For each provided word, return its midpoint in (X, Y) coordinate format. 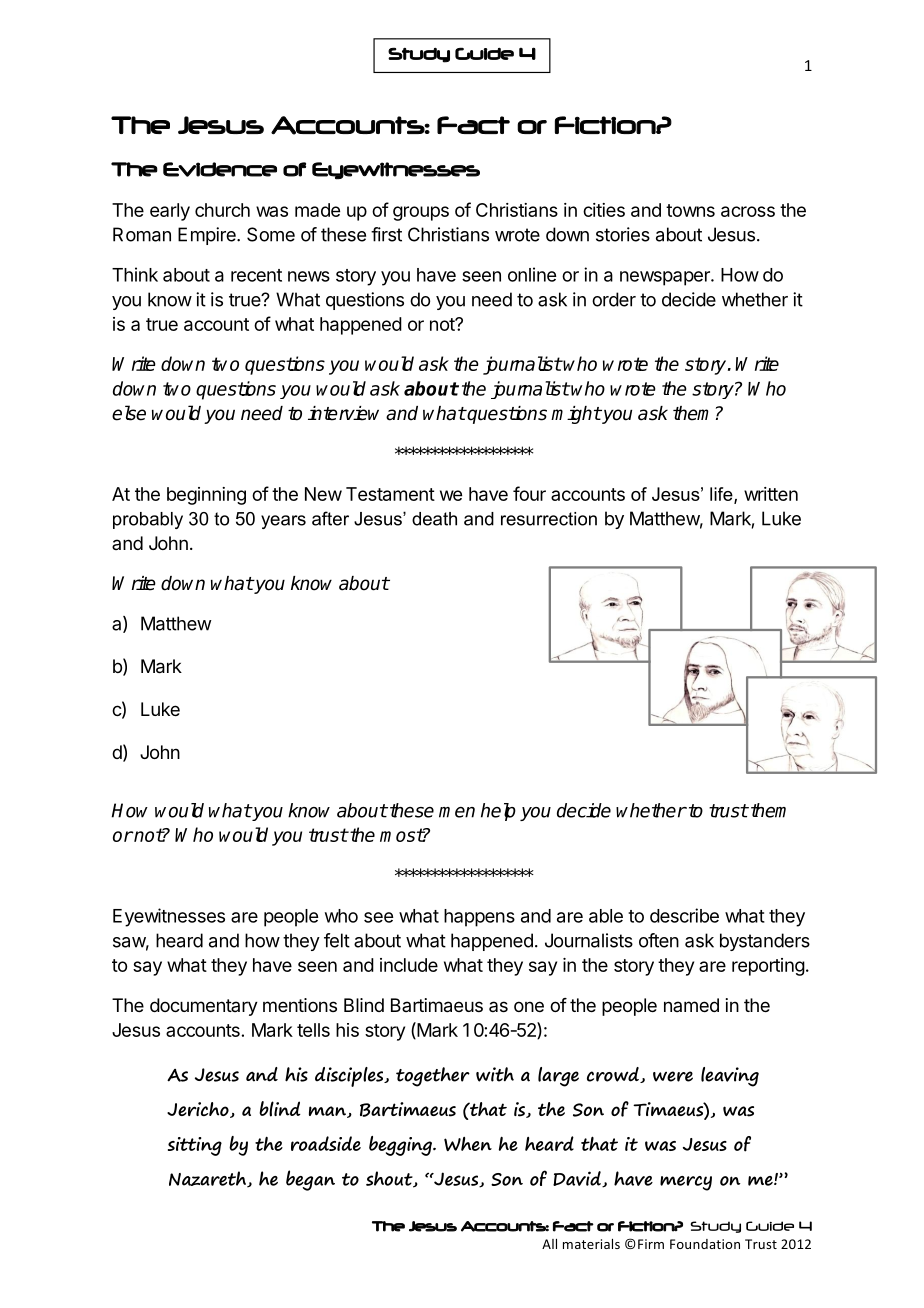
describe (684, 915)
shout (390, 1179)
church (222, 210)
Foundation (705, 1244)
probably (148, 520)
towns (690, 210)
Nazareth (209, 1179)
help (498, 812)
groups (421, 213)
